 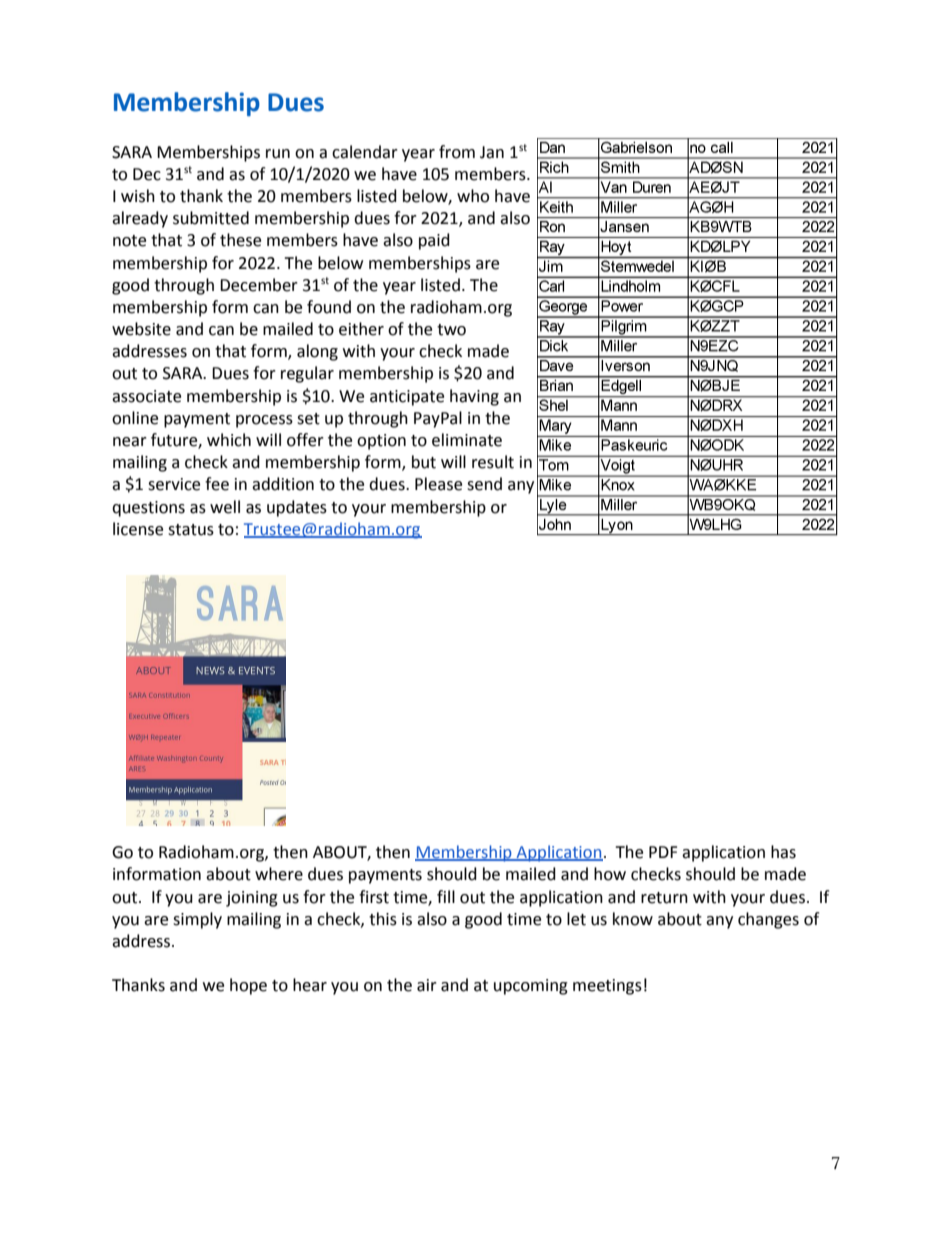 I want to click on send, so click(x=484, y=484).
